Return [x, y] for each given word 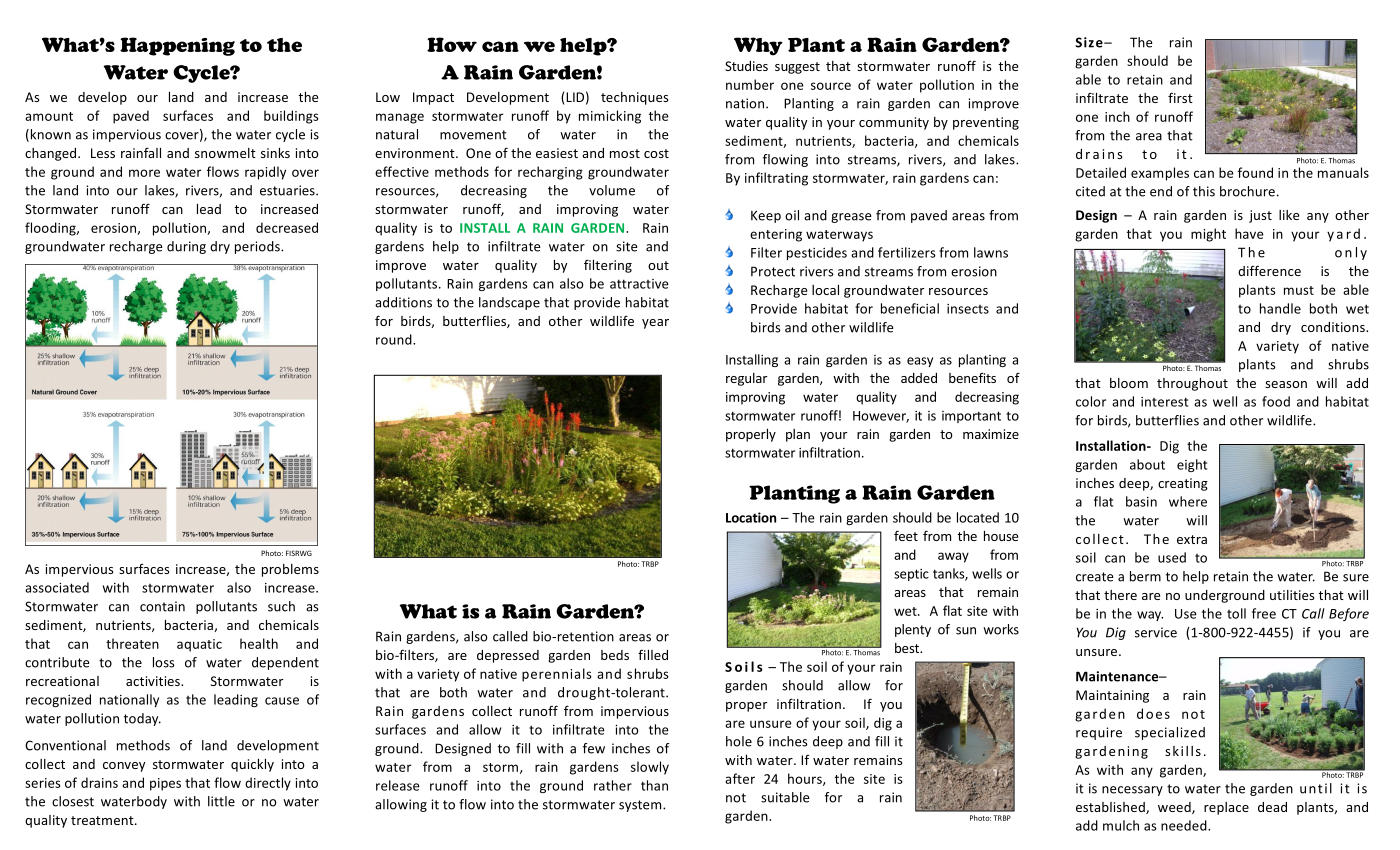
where [1188, 501]
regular [746, 379]
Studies [746, 66]
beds [615, 655]
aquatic [199, 645]
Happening [177, 46]
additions [403, 302]
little [221, 801]
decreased [287, 227]
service [1156, 632]
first [1180, 97]
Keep [766, 216]
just [1260, 216]
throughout [1192, 384]
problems [290, 570]
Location [751, 517]
